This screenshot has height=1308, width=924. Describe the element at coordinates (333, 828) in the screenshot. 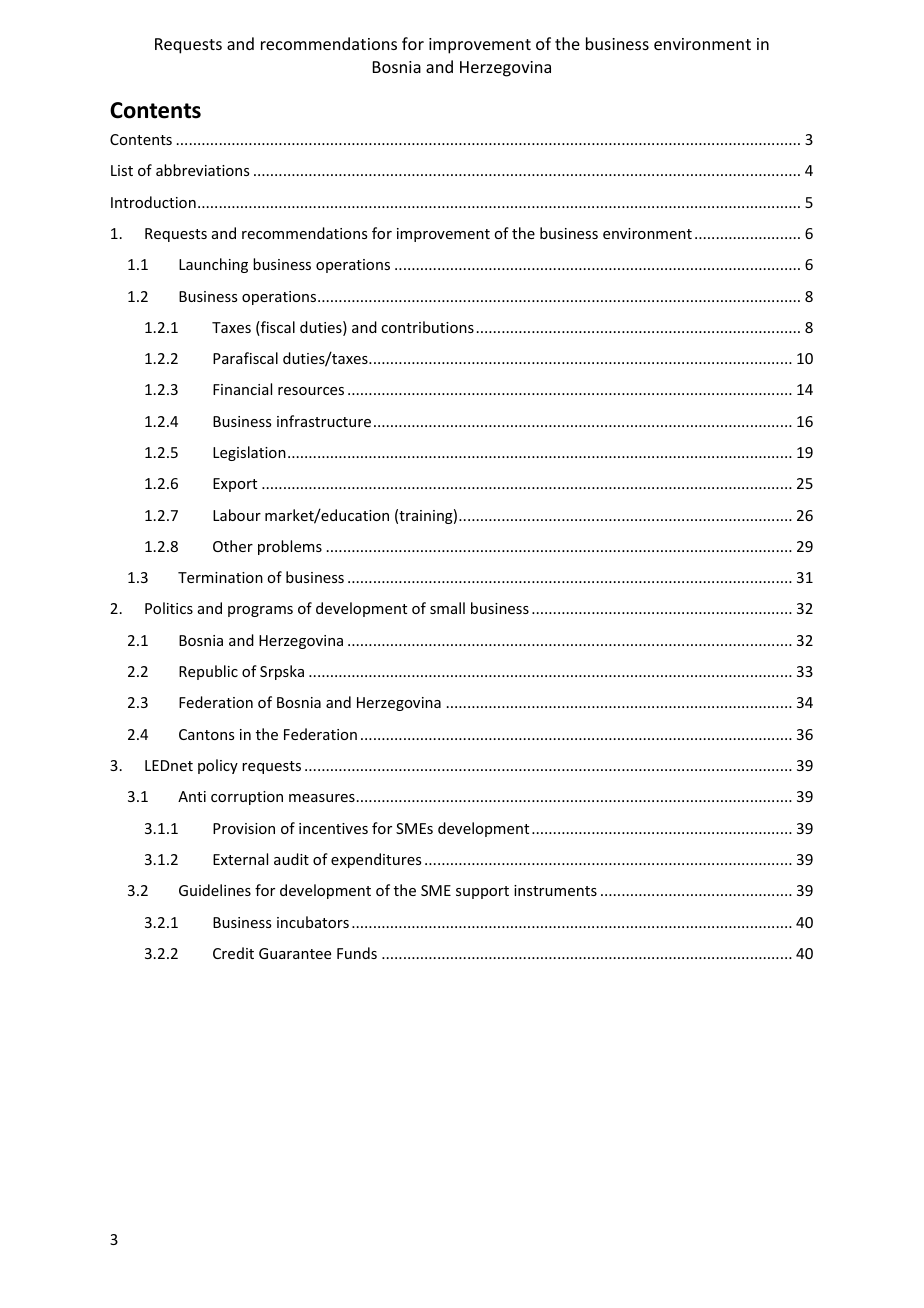

I see `incentives` at that location.
